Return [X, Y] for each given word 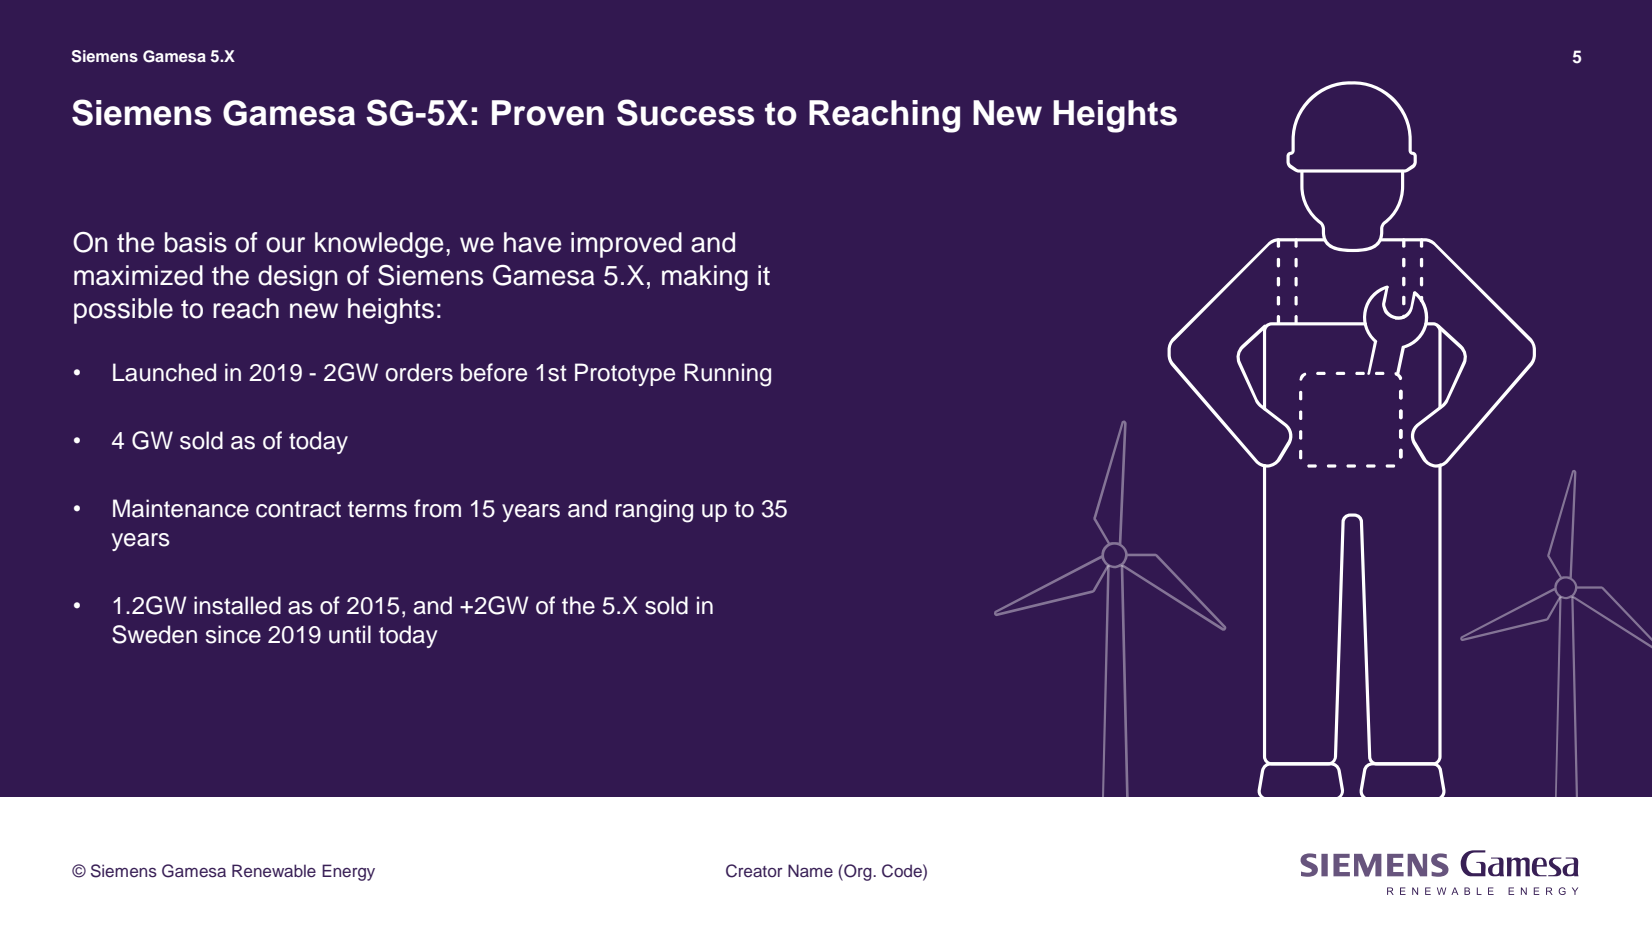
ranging [654, 511]
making [705, 278]
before [494, 372]
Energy [348, 872]
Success [686, 112]
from [437, 508]
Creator [754, 871]
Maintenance [181, 508]
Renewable [274, 870]
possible [123, 311]
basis [196, 242]
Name [810, 870]
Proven [548, 113]
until [350, 634]
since [233, 634]
